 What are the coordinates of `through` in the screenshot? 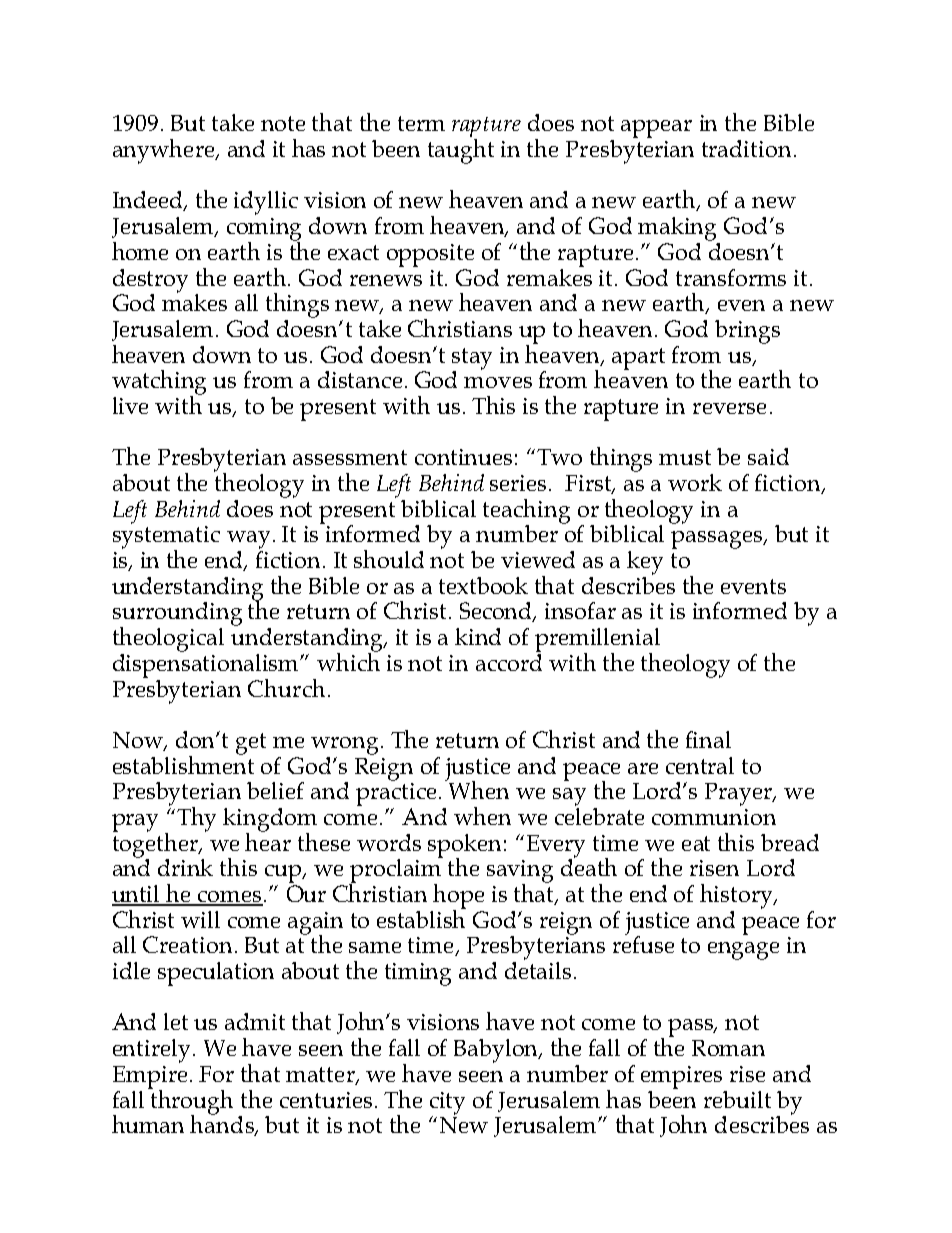 It's located at (191, 1101).
